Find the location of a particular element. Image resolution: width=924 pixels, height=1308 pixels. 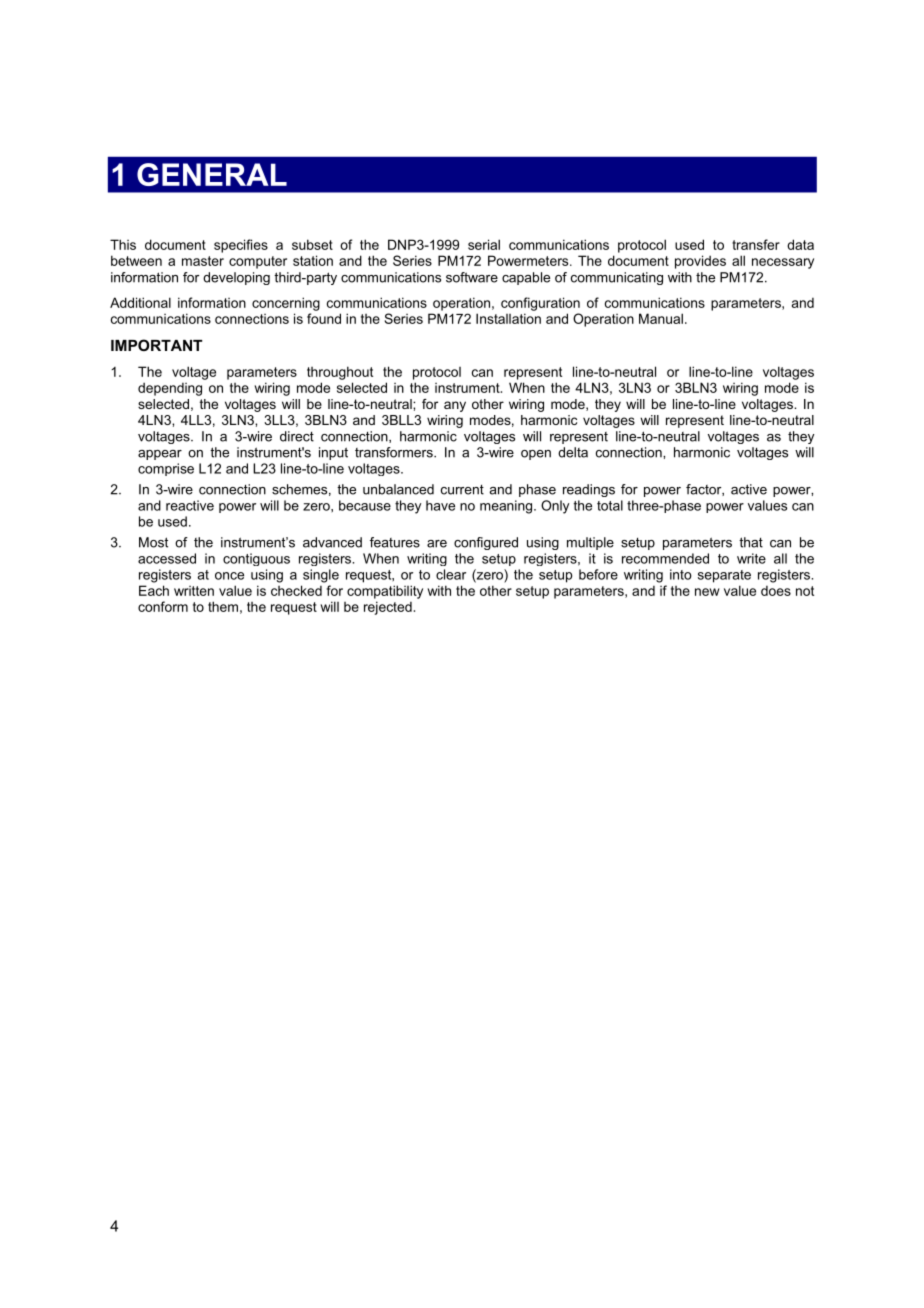

that is located at coordinates (751, 542).
